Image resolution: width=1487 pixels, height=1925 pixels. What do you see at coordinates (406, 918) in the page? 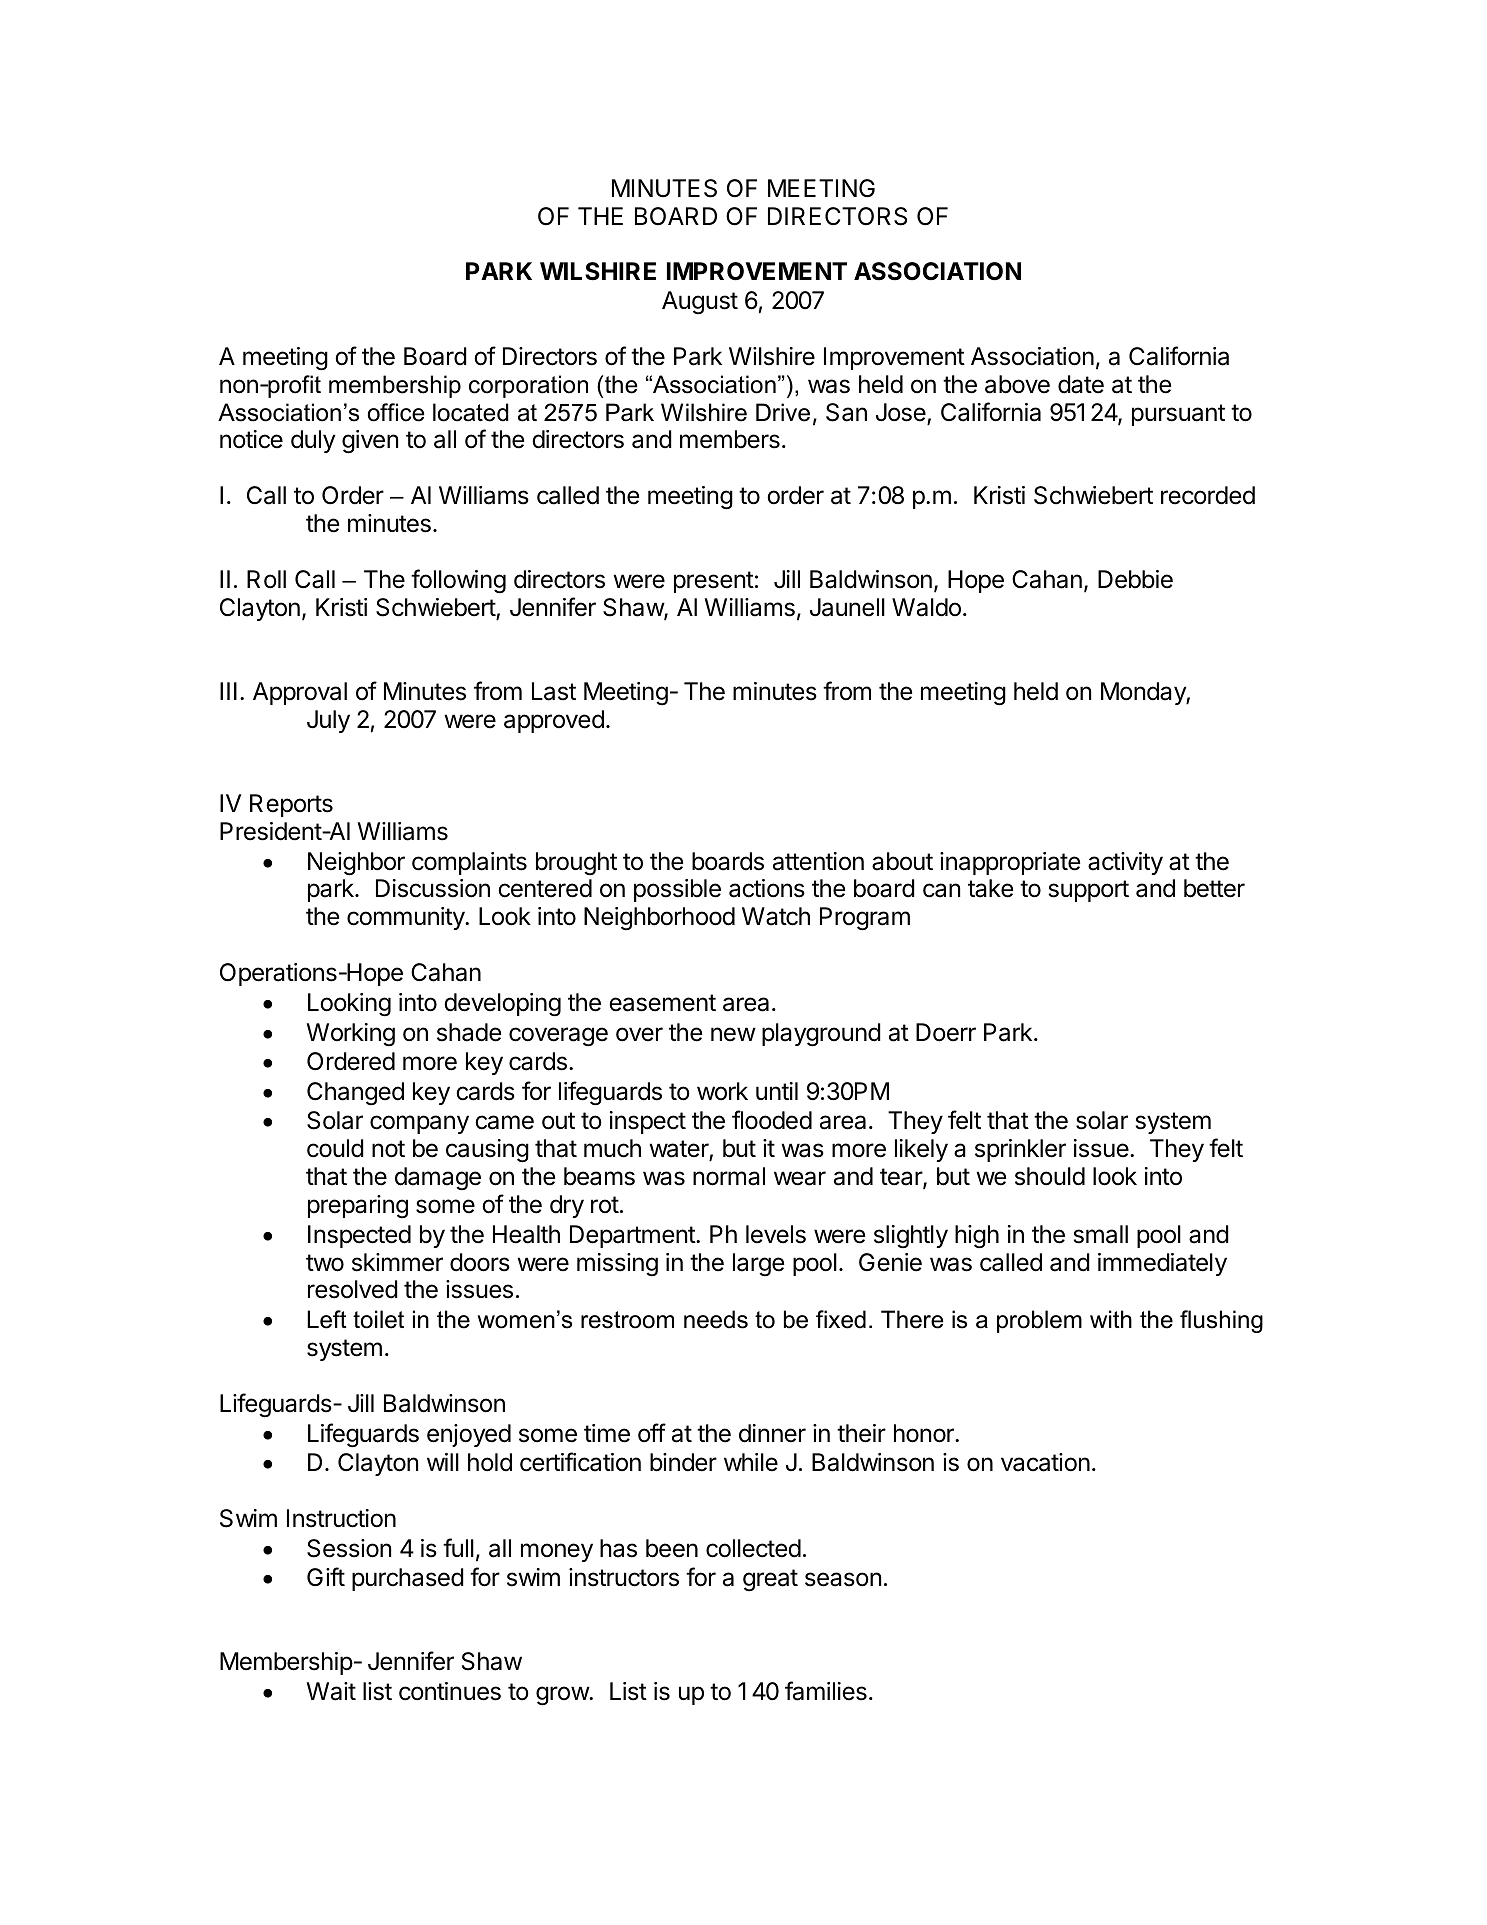
I see `community` at bounding box center [406, 918].
